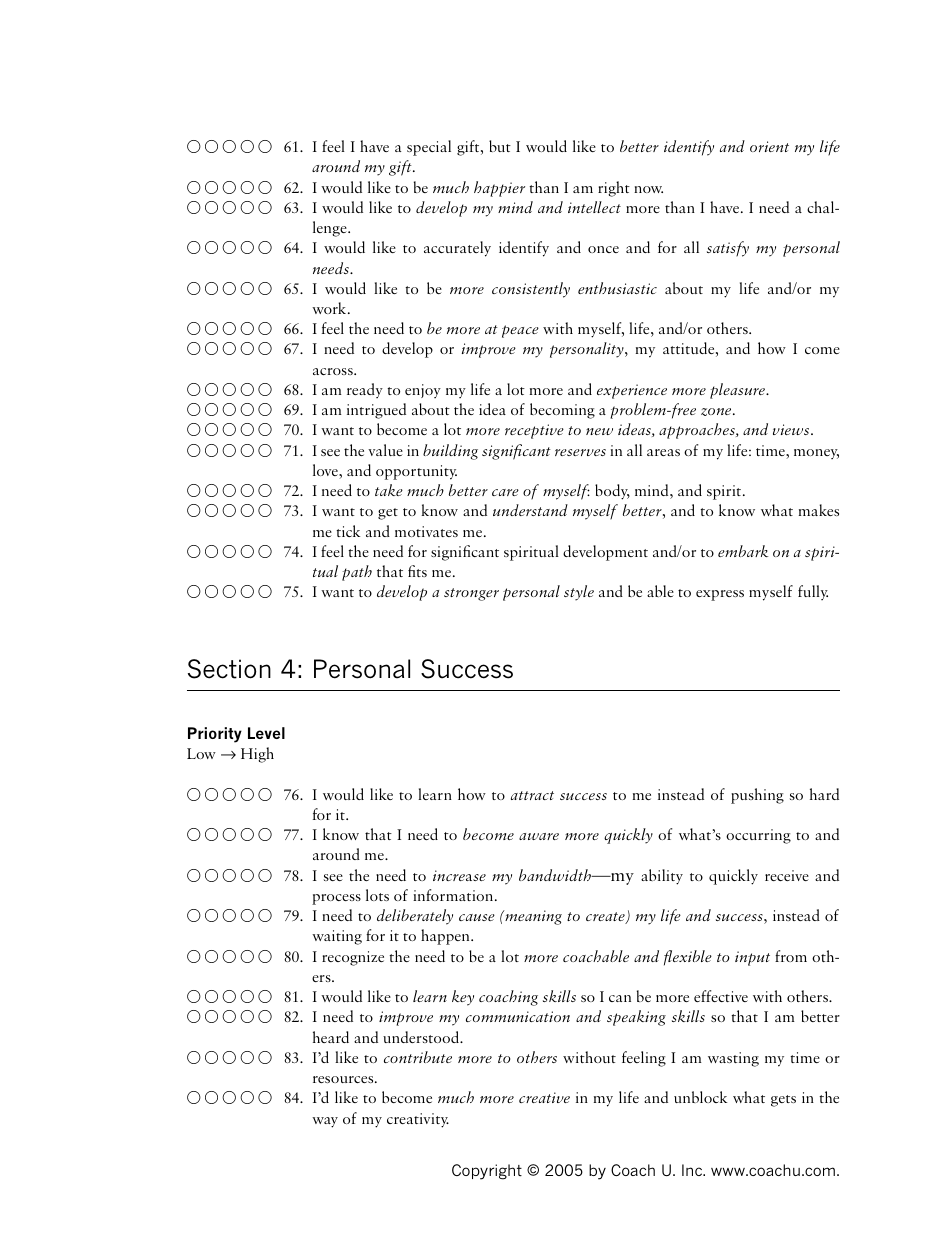 The image size is (952, 1233). I want to click on EXPRESS, so click(720, 595).
